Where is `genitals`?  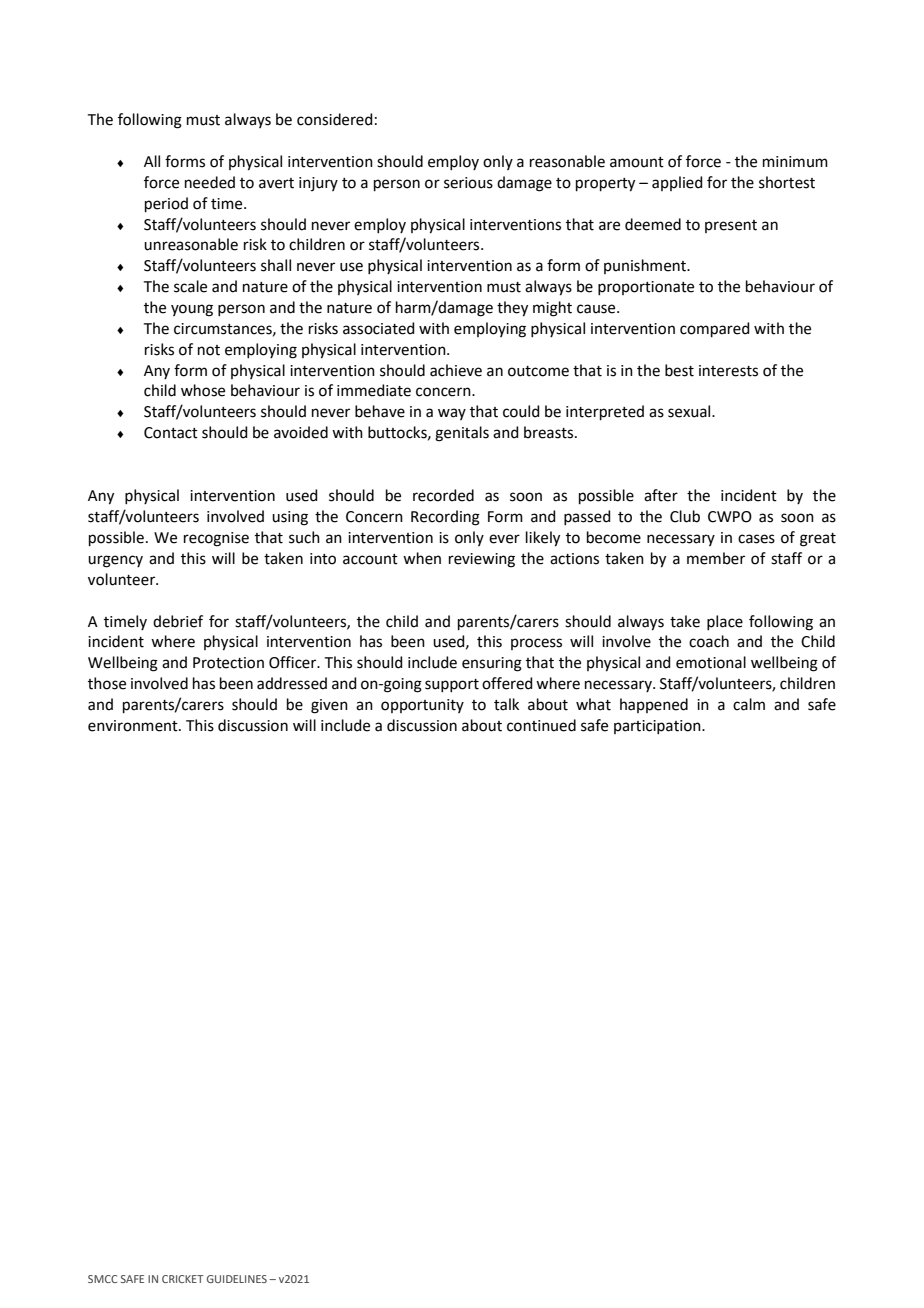
genitals is located at coordinates (462, 434).
